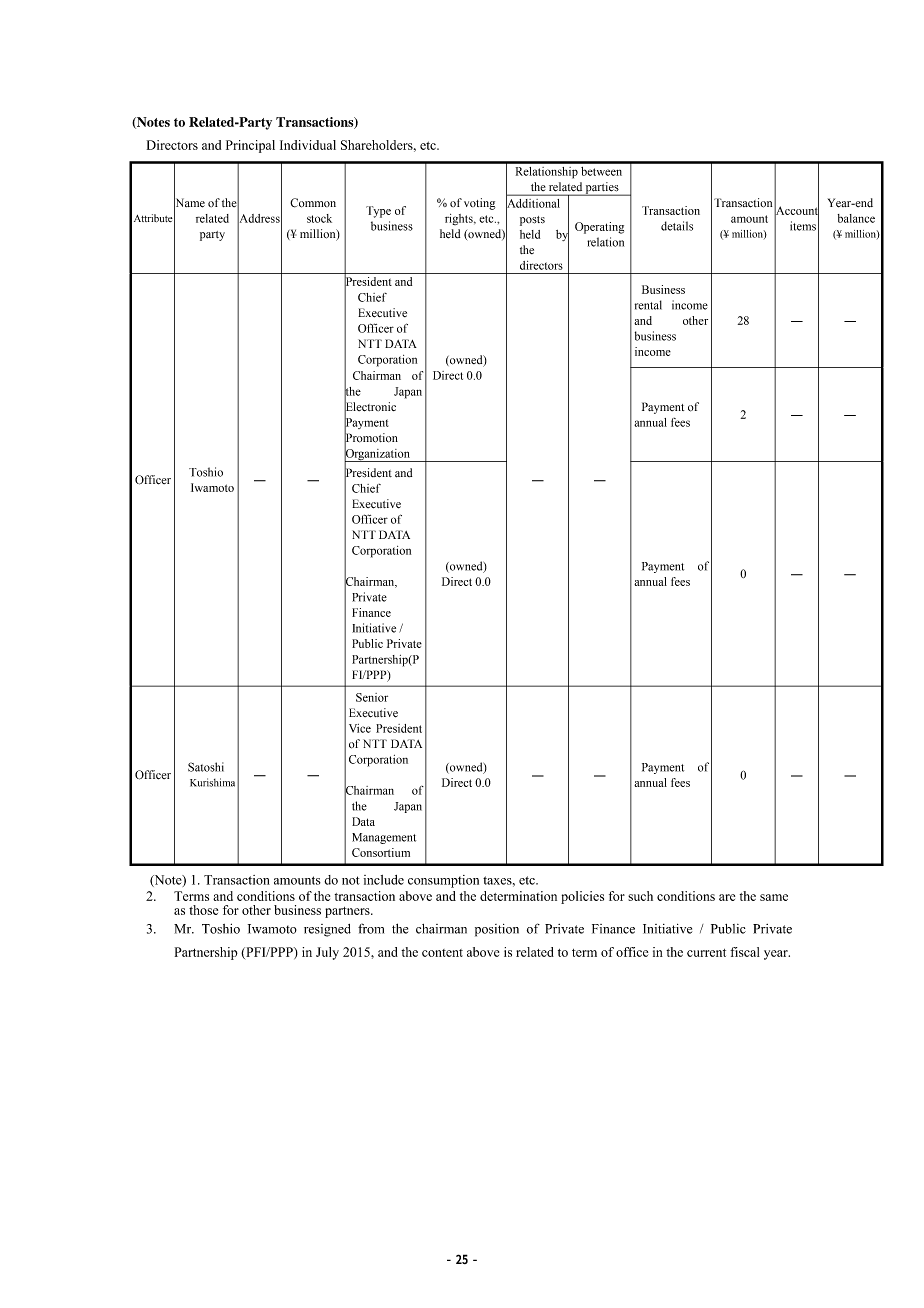  Describe the element at coordinates (479, 204) in the screenshot. I see `voting` at that location.
